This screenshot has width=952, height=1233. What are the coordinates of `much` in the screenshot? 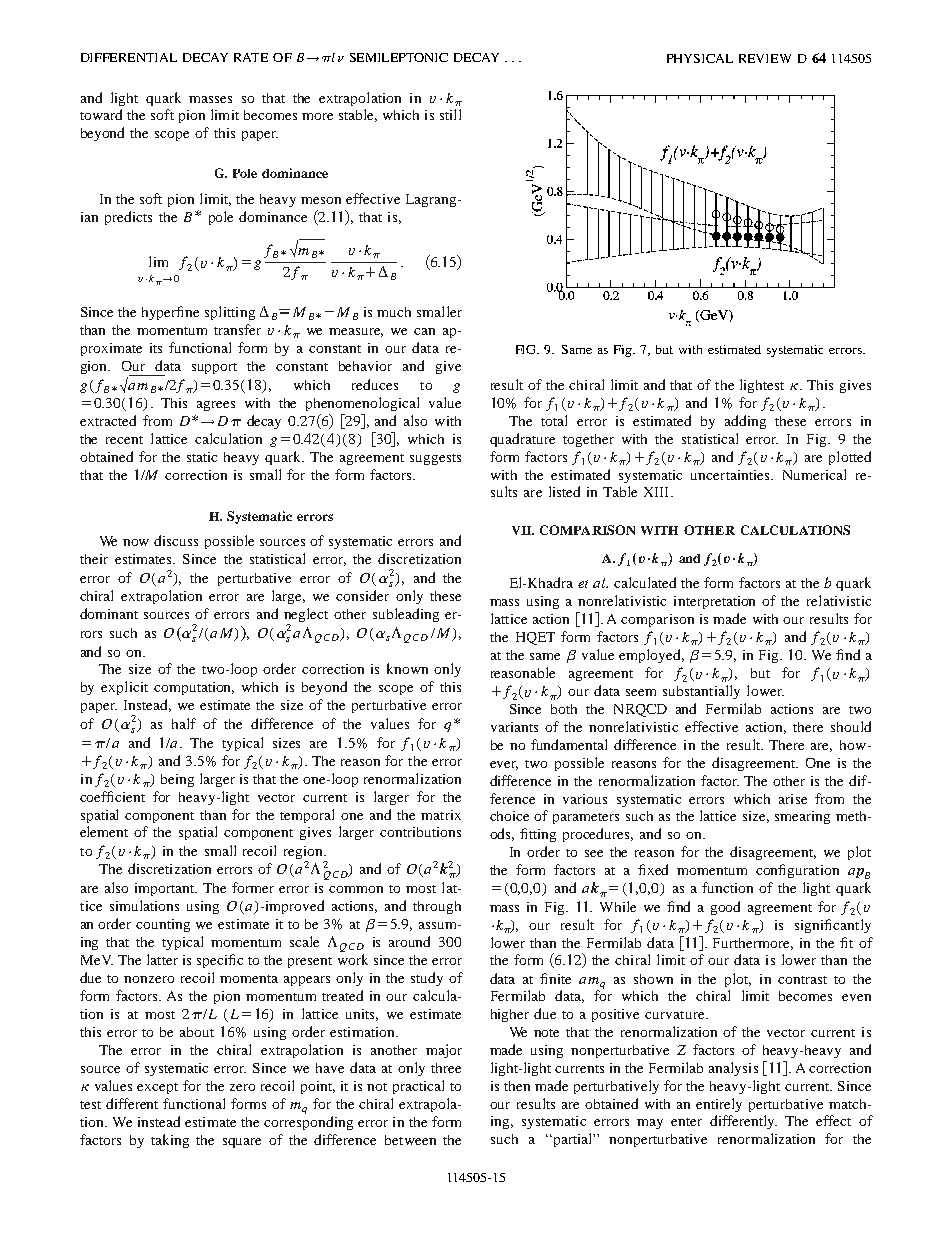 It's located at (394, 312).
